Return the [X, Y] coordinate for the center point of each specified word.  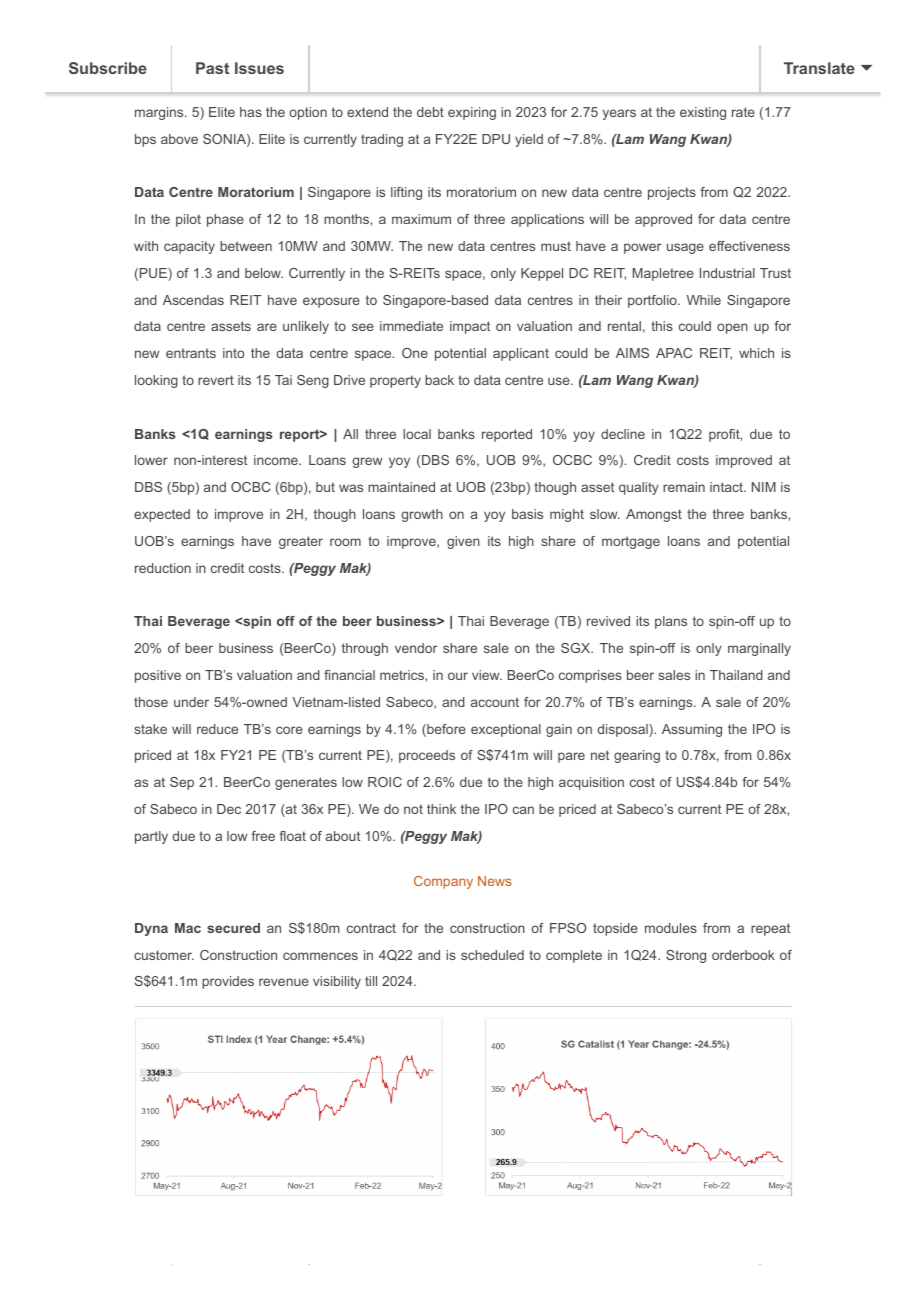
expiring [472, 113]
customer [164, 955]
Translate [819, 68]
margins [160, 113]
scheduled [492, 955]
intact [727, 487]
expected [162, 515]
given [463, 542]
